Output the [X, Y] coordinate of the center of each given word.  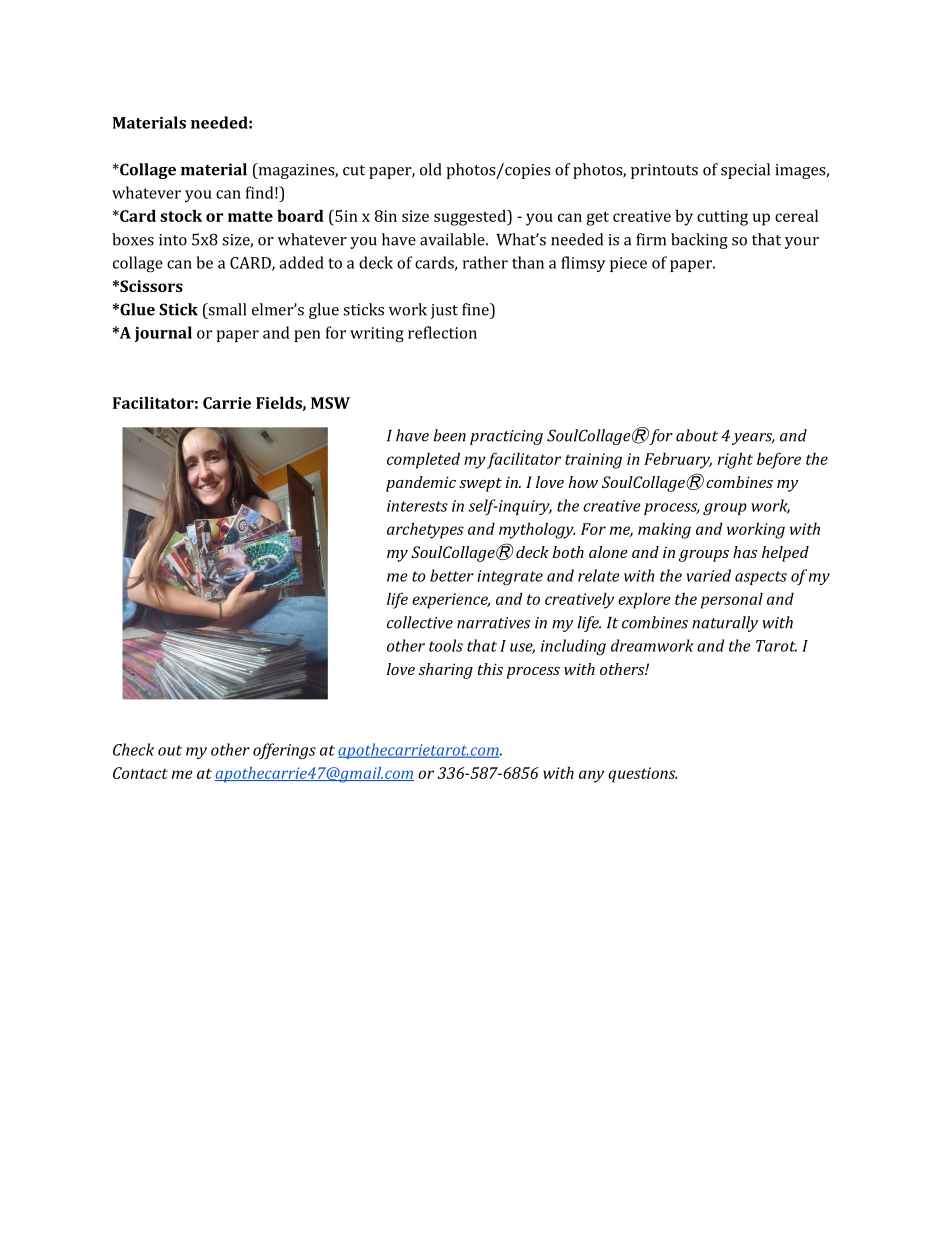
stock [181, 215]
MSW [330, 403]
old [430, 169]
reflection [442, 332]
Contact [140, 773]
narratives [493, 623]
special [745, 171]
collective [420, 622]
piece [628, 264]
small [226, 309]
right [735, 460]
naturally [725, 624]
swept [480, 485]
